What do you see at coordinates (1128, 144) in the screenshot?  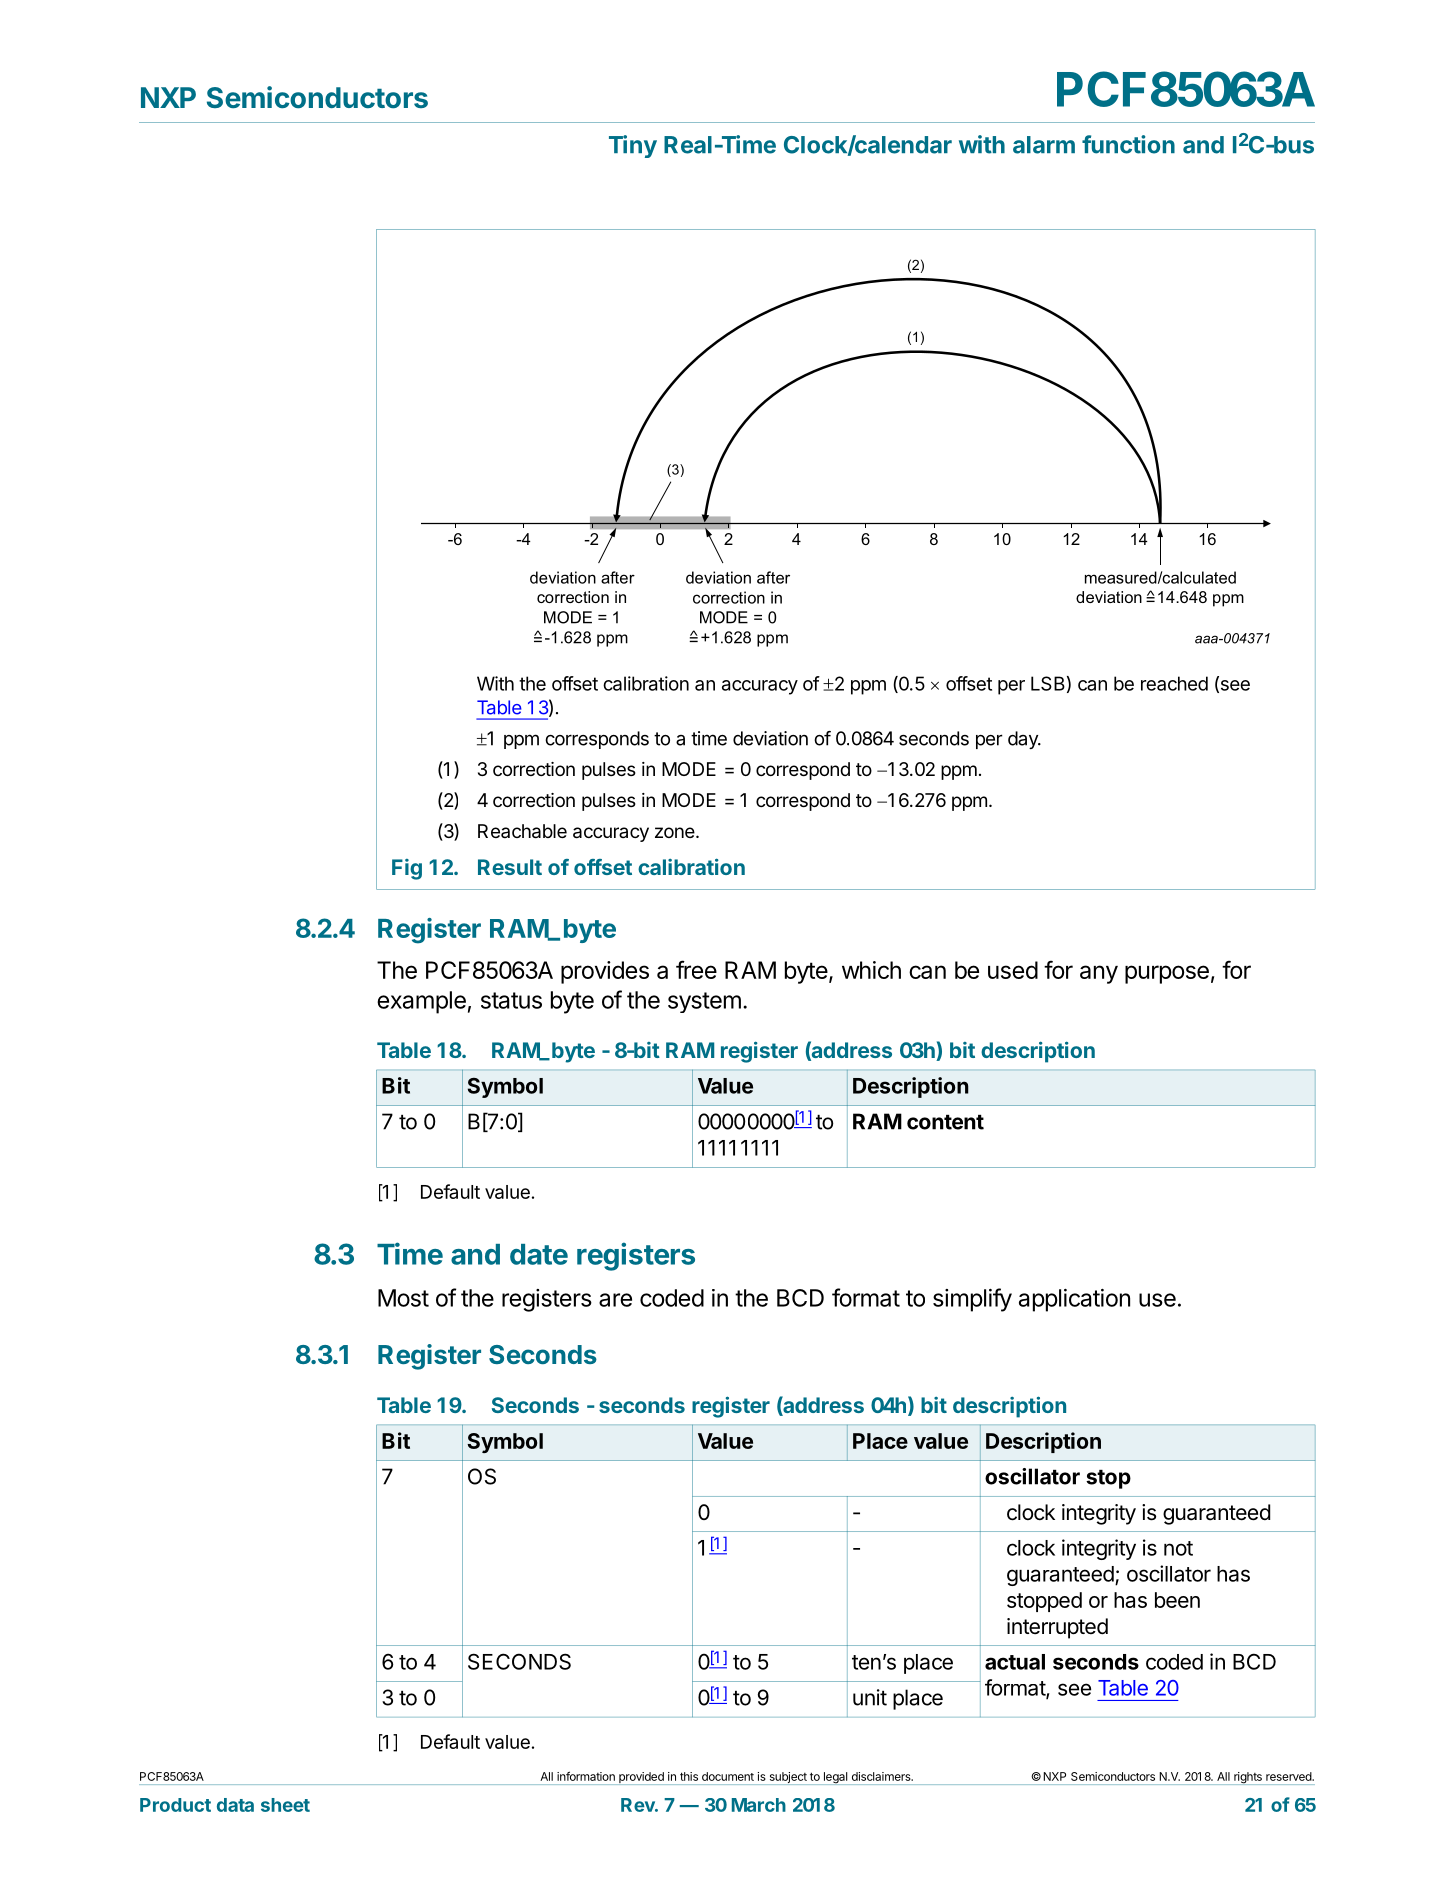 I see `function` at bounding box center [1128, 144].
